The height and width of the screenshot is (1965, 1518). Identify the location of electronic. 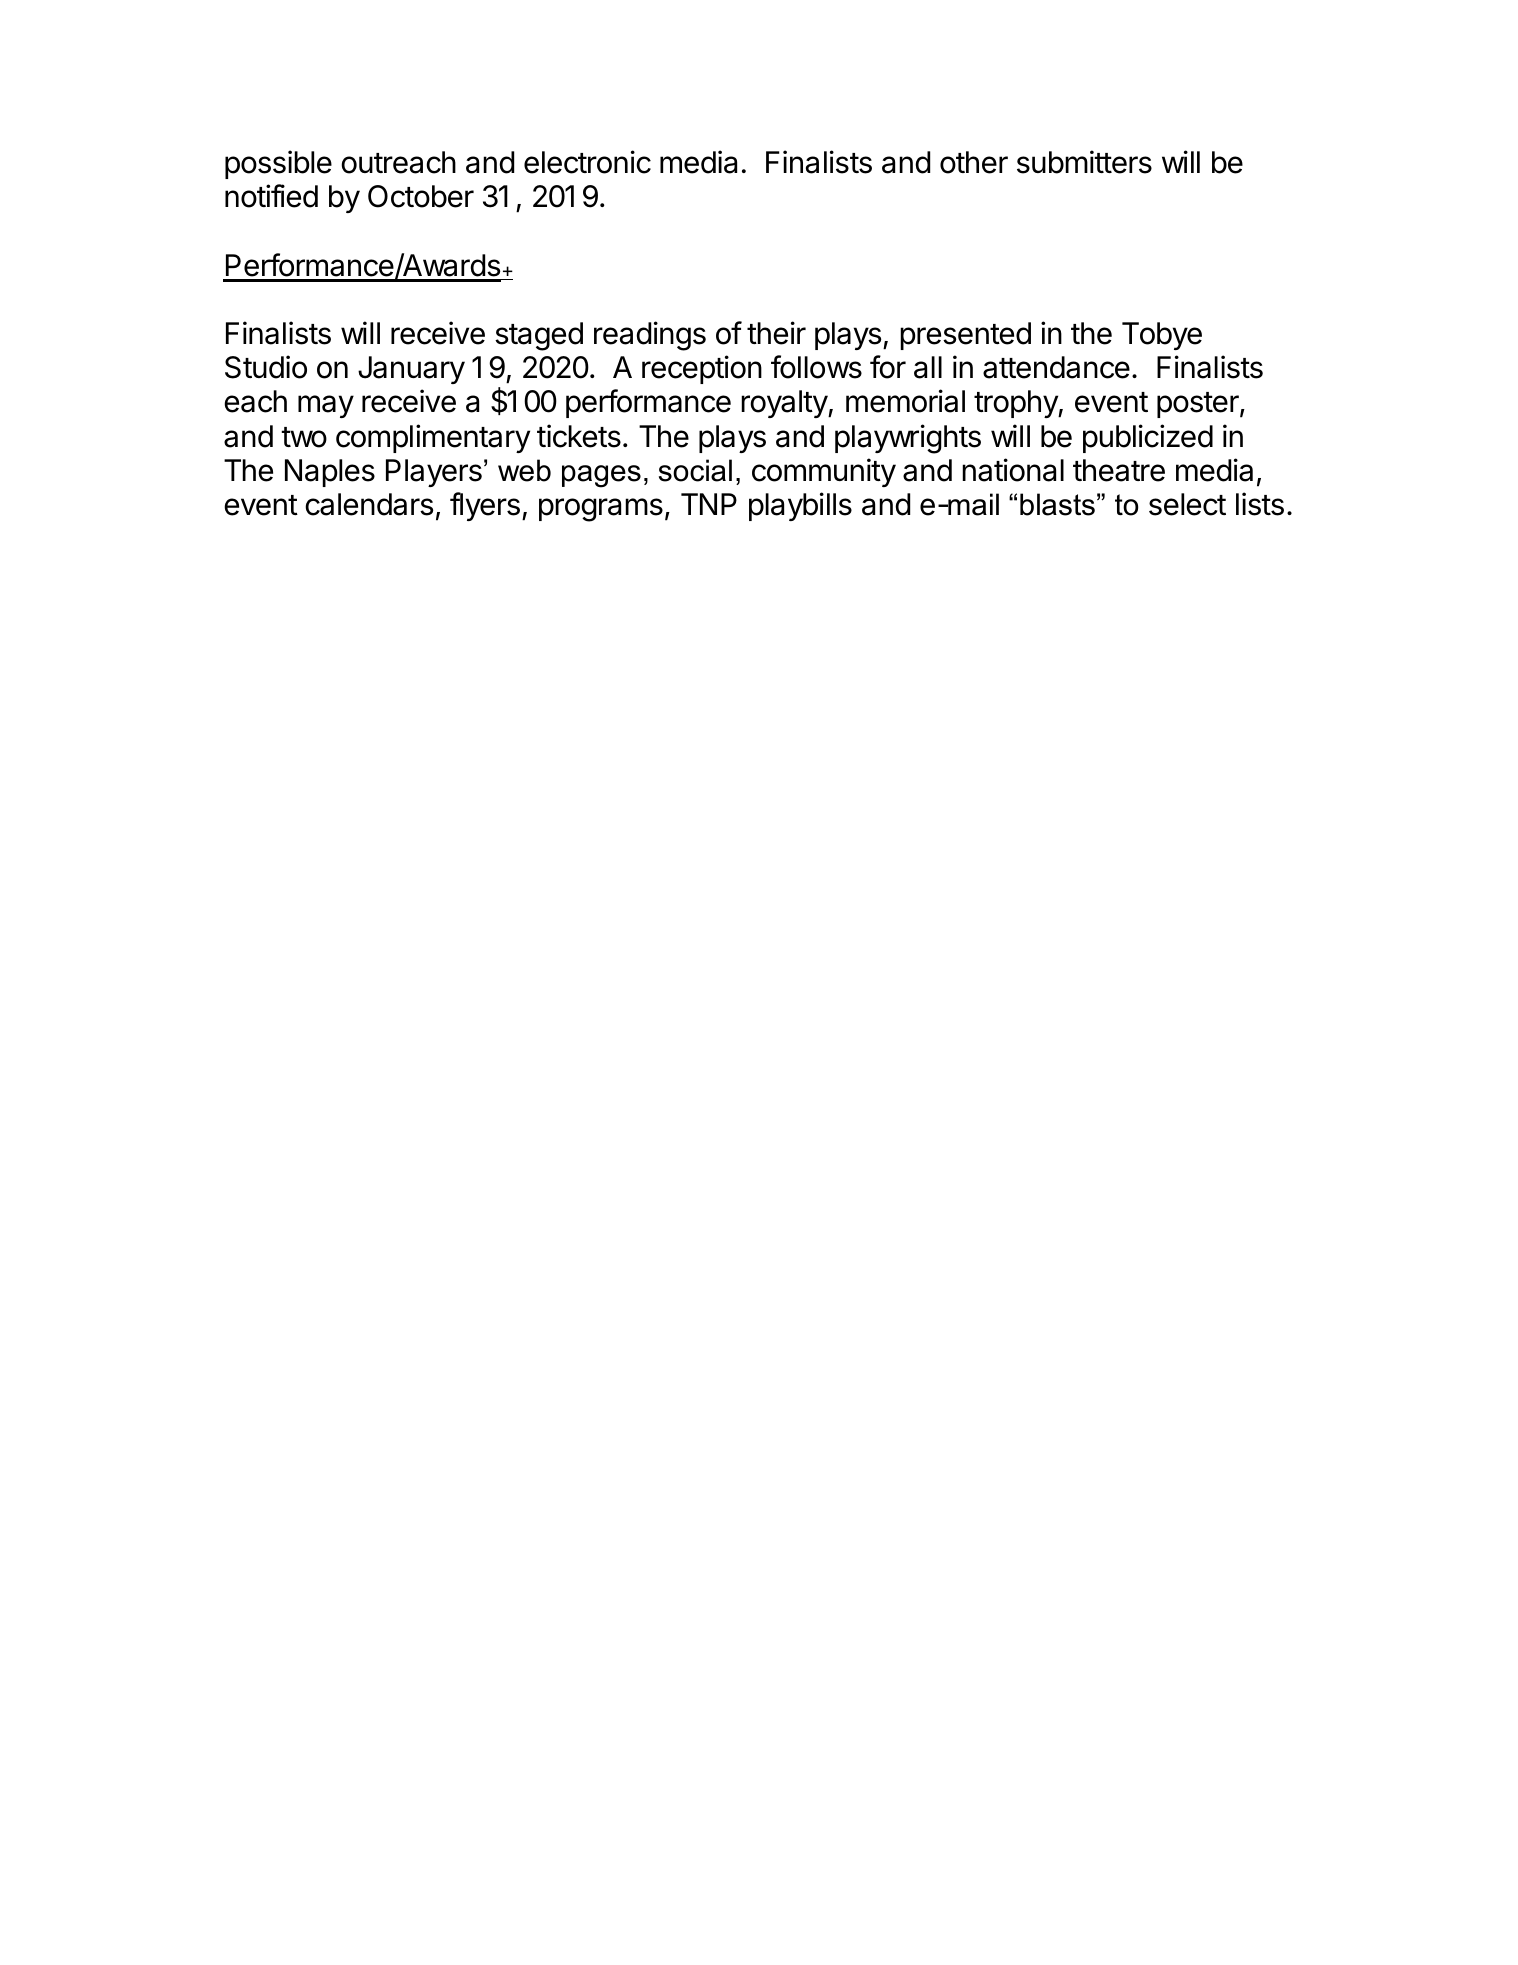
(587, 162).
